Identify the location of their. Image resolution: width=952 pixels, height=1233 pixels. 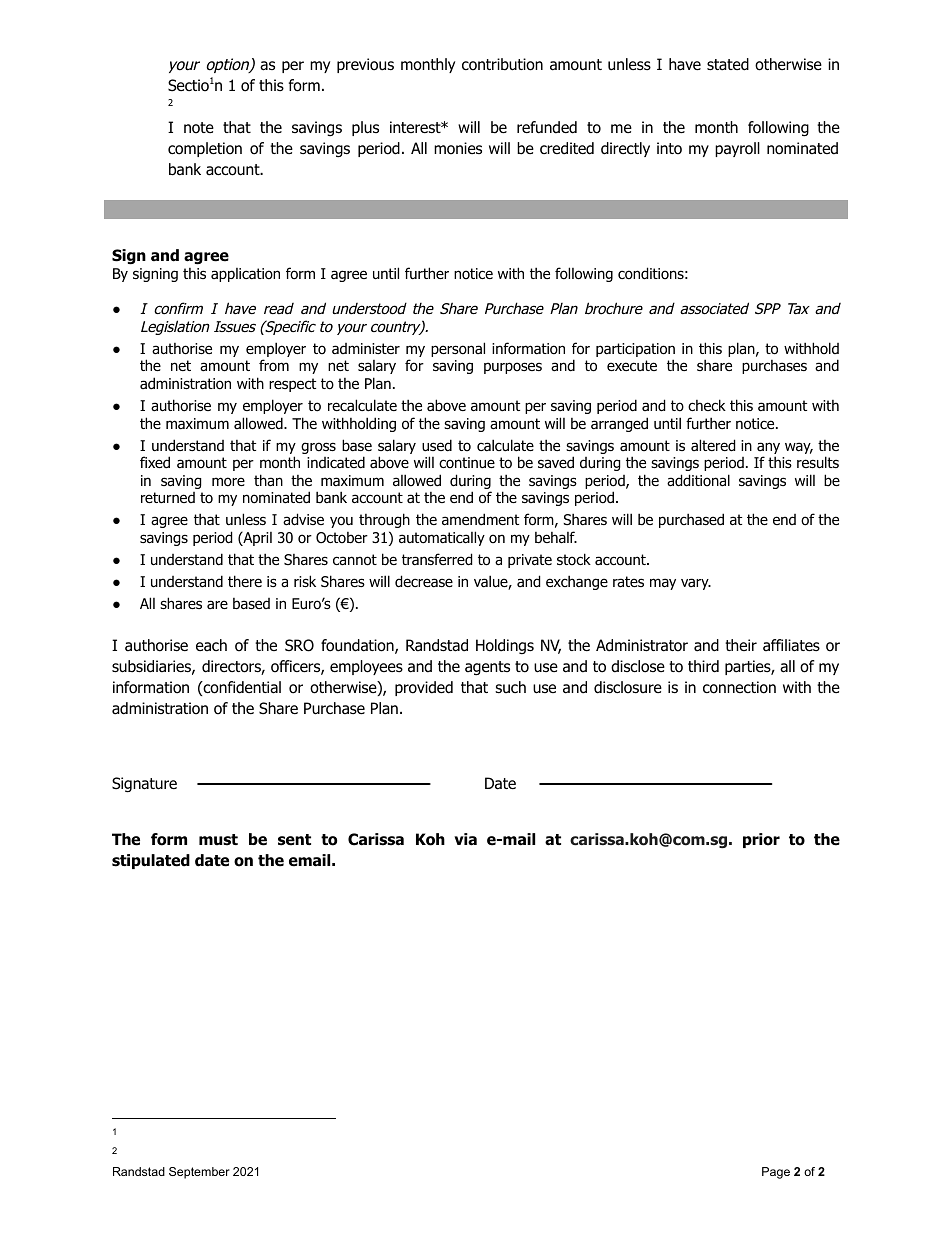
(741, 645).
